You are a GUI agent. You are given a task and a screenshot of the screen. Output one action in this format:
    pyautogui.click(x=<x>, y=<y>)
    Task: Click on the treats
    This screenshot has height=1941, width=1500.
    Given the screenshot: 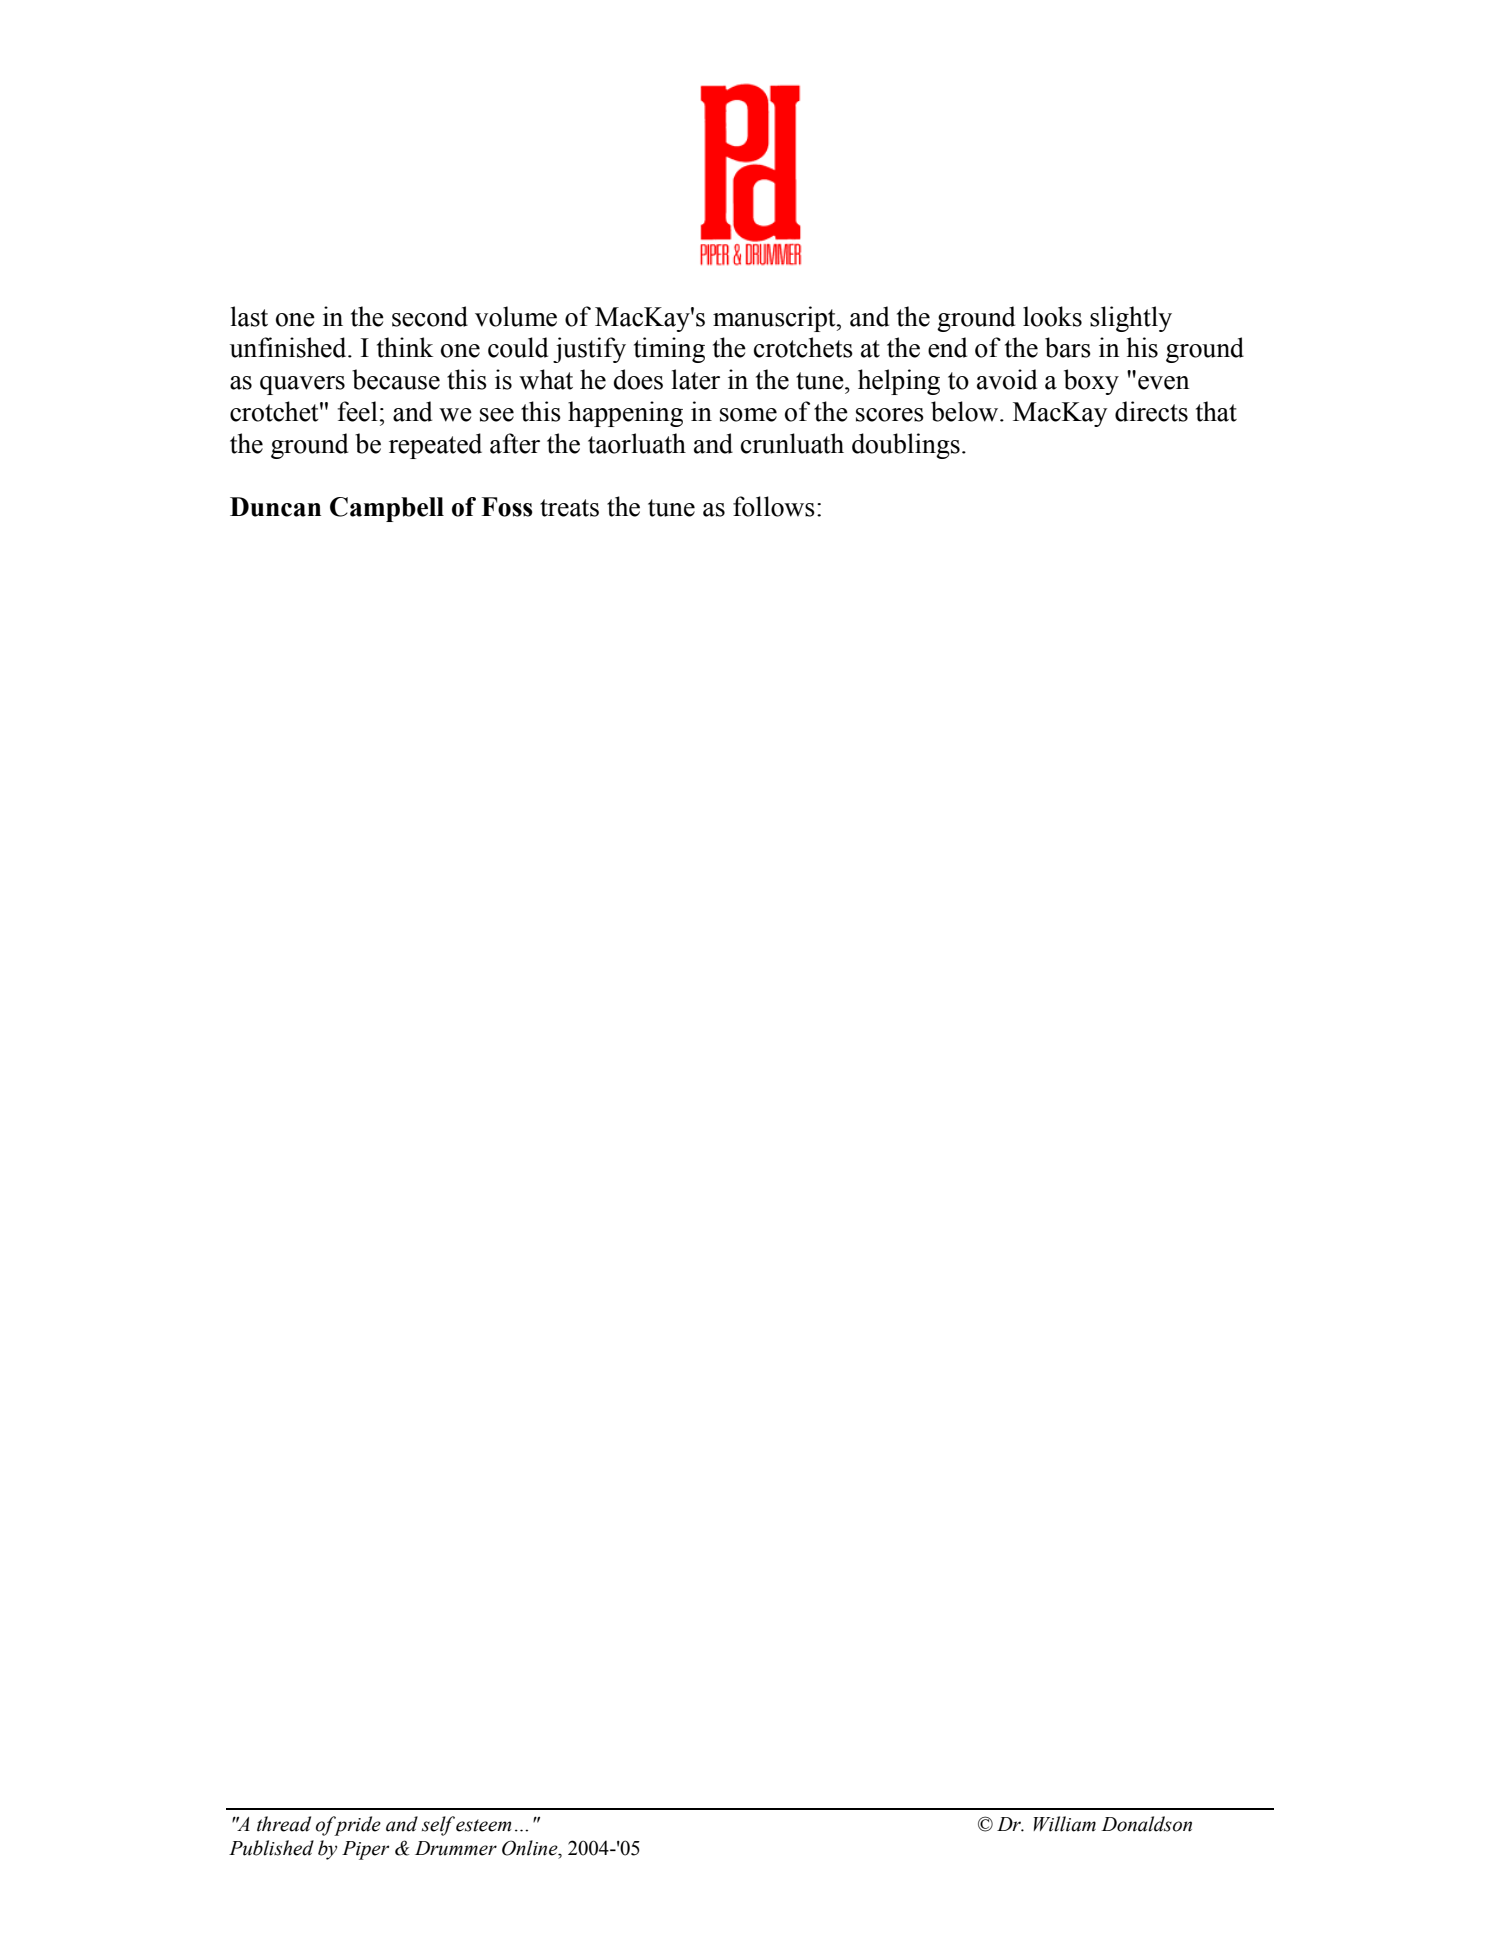 What is the action you would take?
    pyautogui.click(x=569, y=508)
